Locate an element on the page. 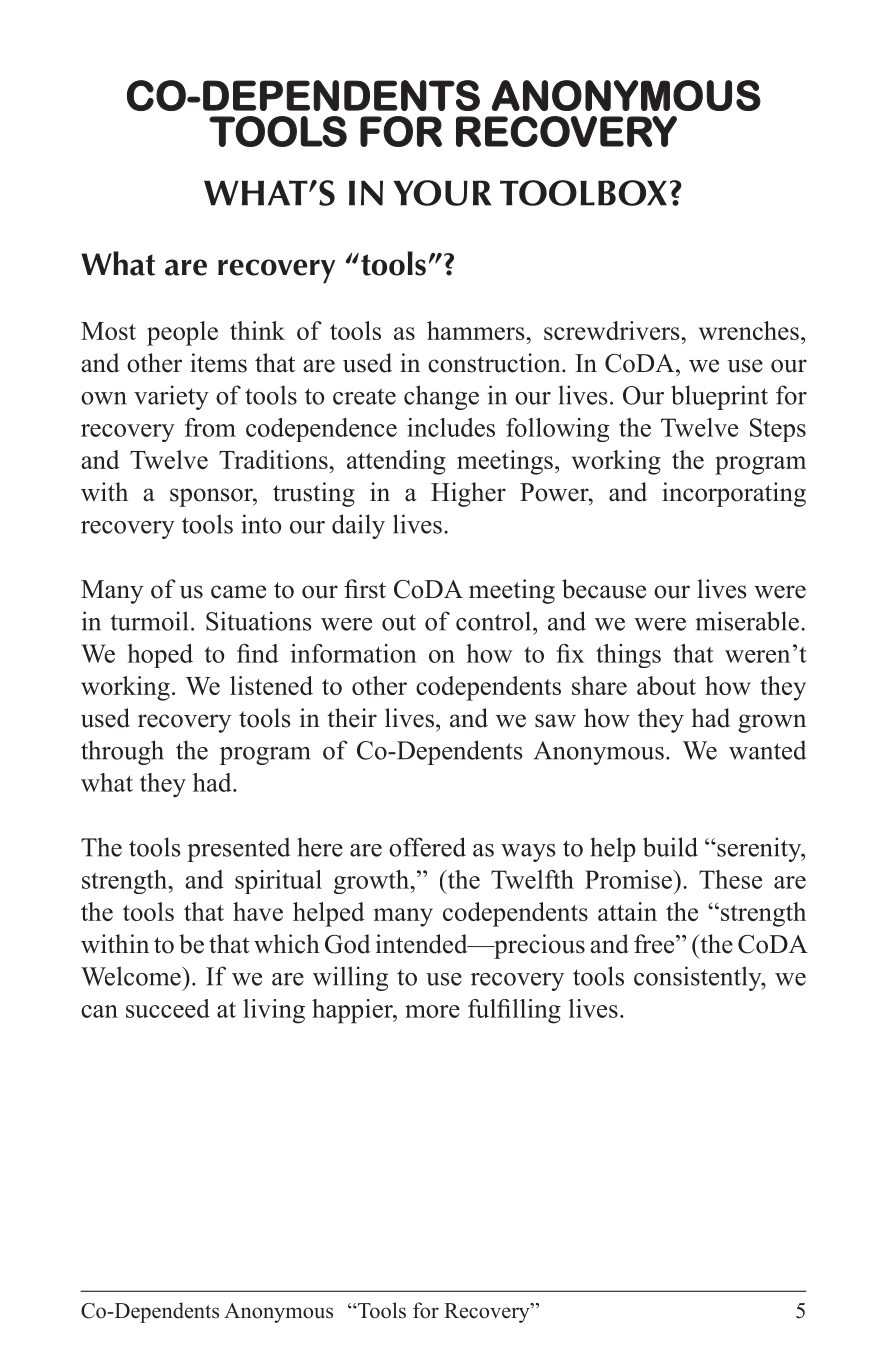 This image has width=887, height=1372. people is located at coordinates (182, 333).
